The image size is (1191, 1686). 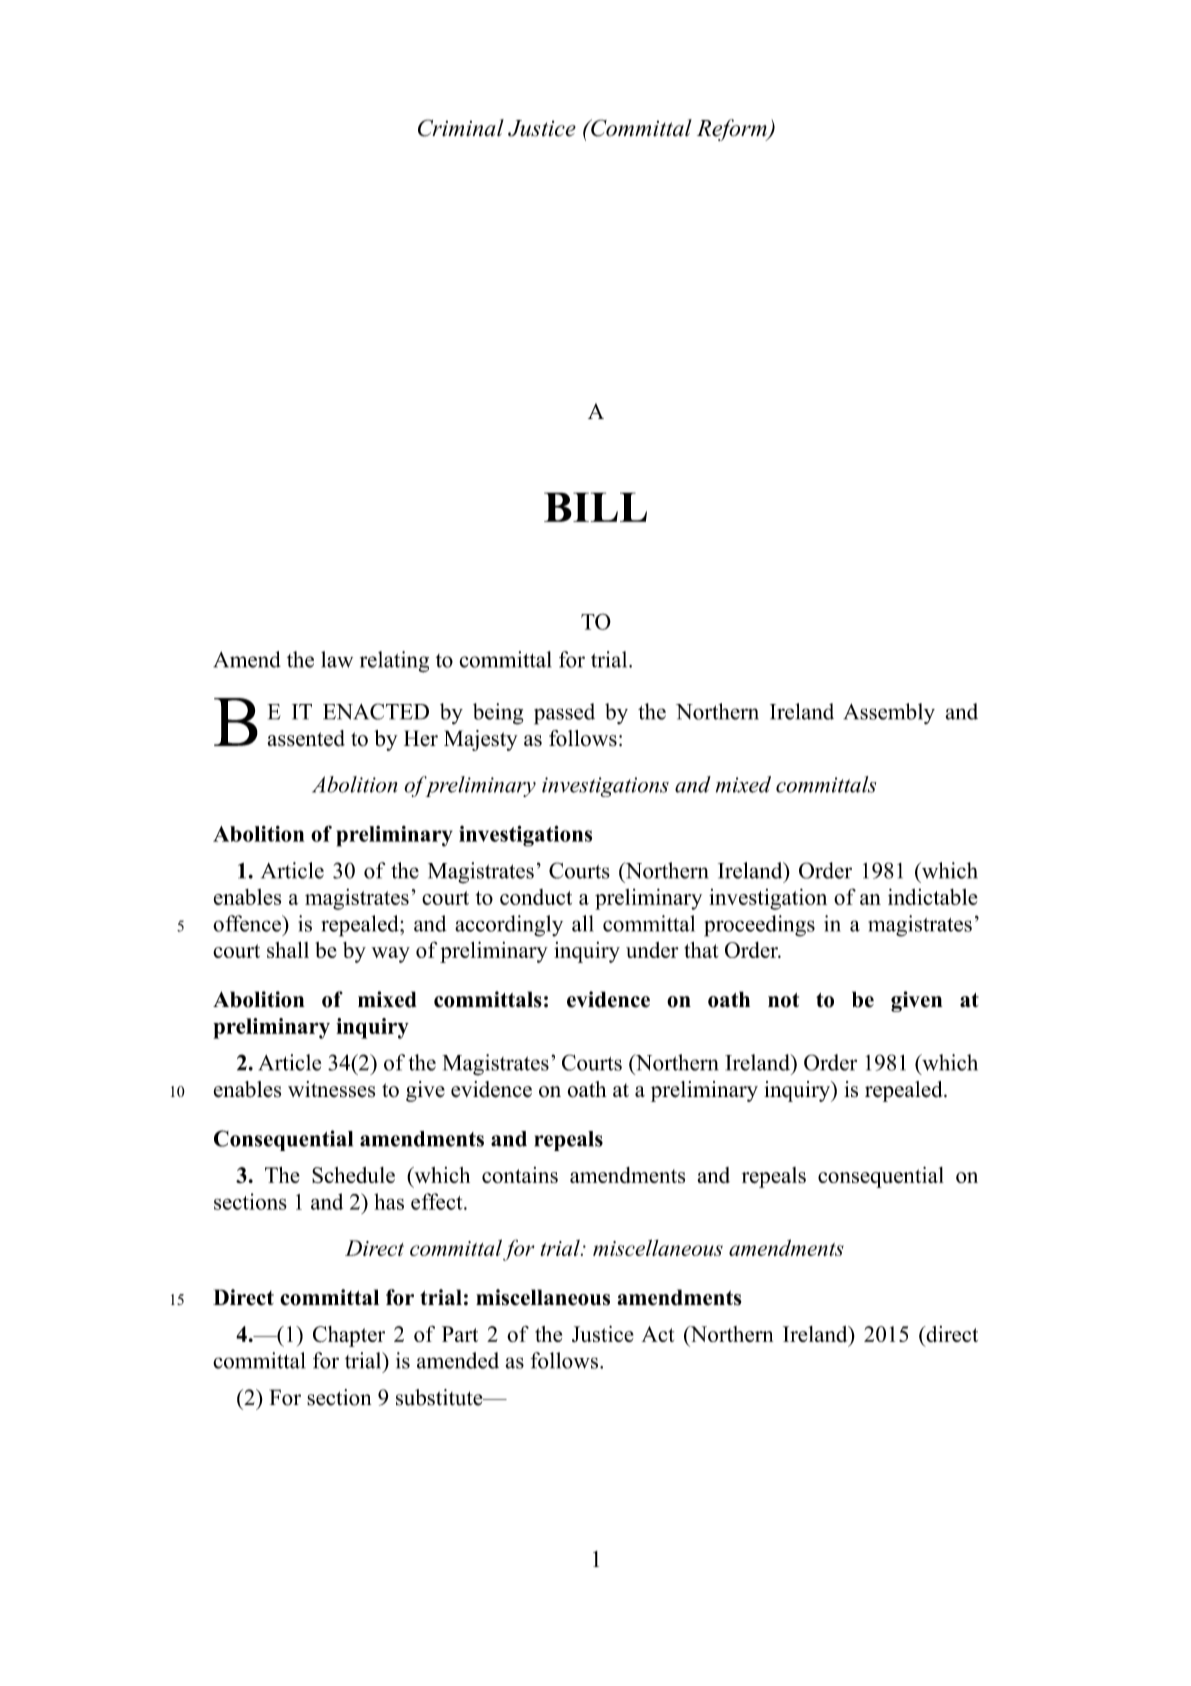 What do you see at coordinates (509, 926) in the screenshot?
I see `accordingly` at bounding box center [509, 926].
